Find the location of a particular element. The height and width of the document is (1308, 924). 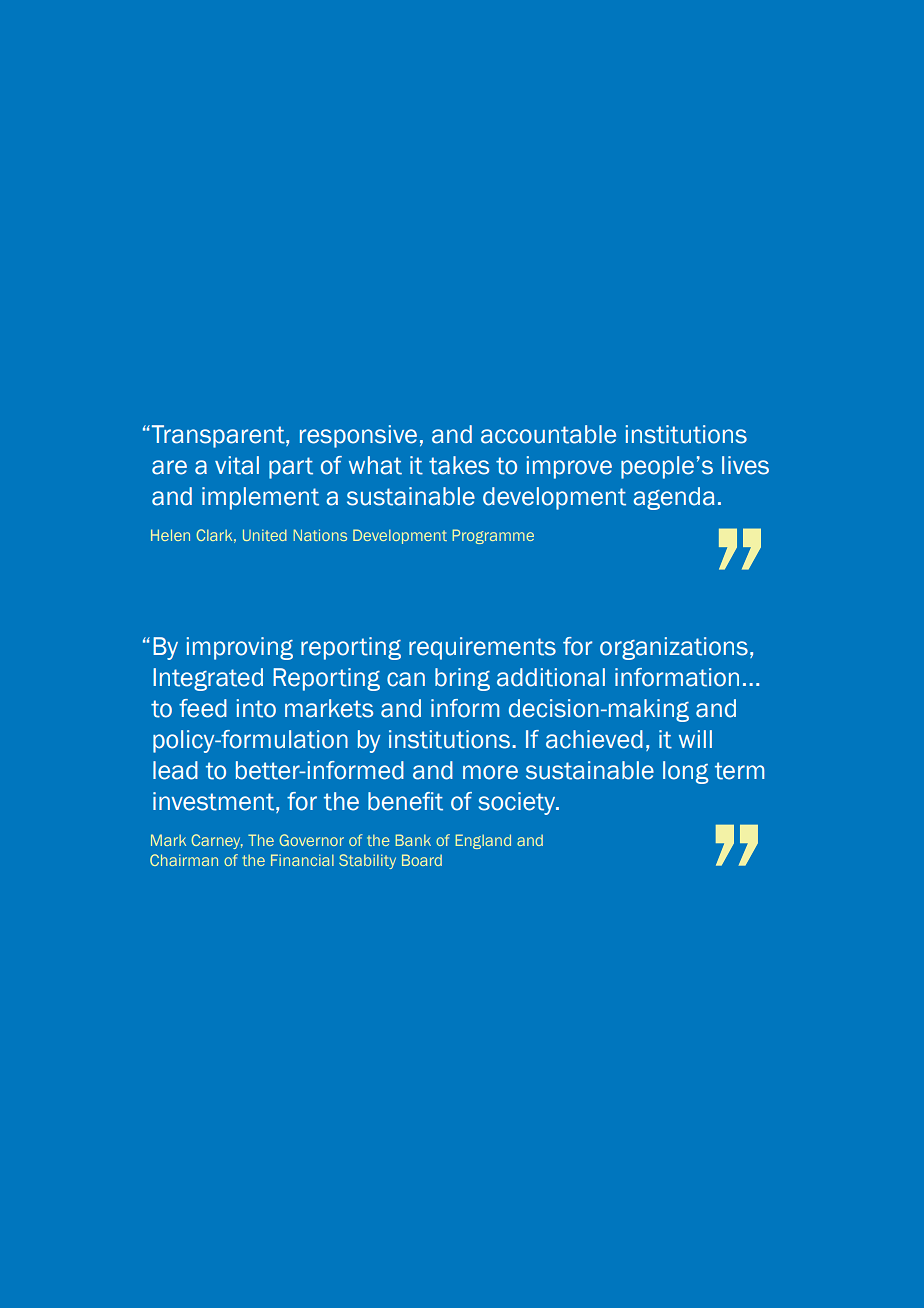

Carney is located at coordinates (217, 841).
